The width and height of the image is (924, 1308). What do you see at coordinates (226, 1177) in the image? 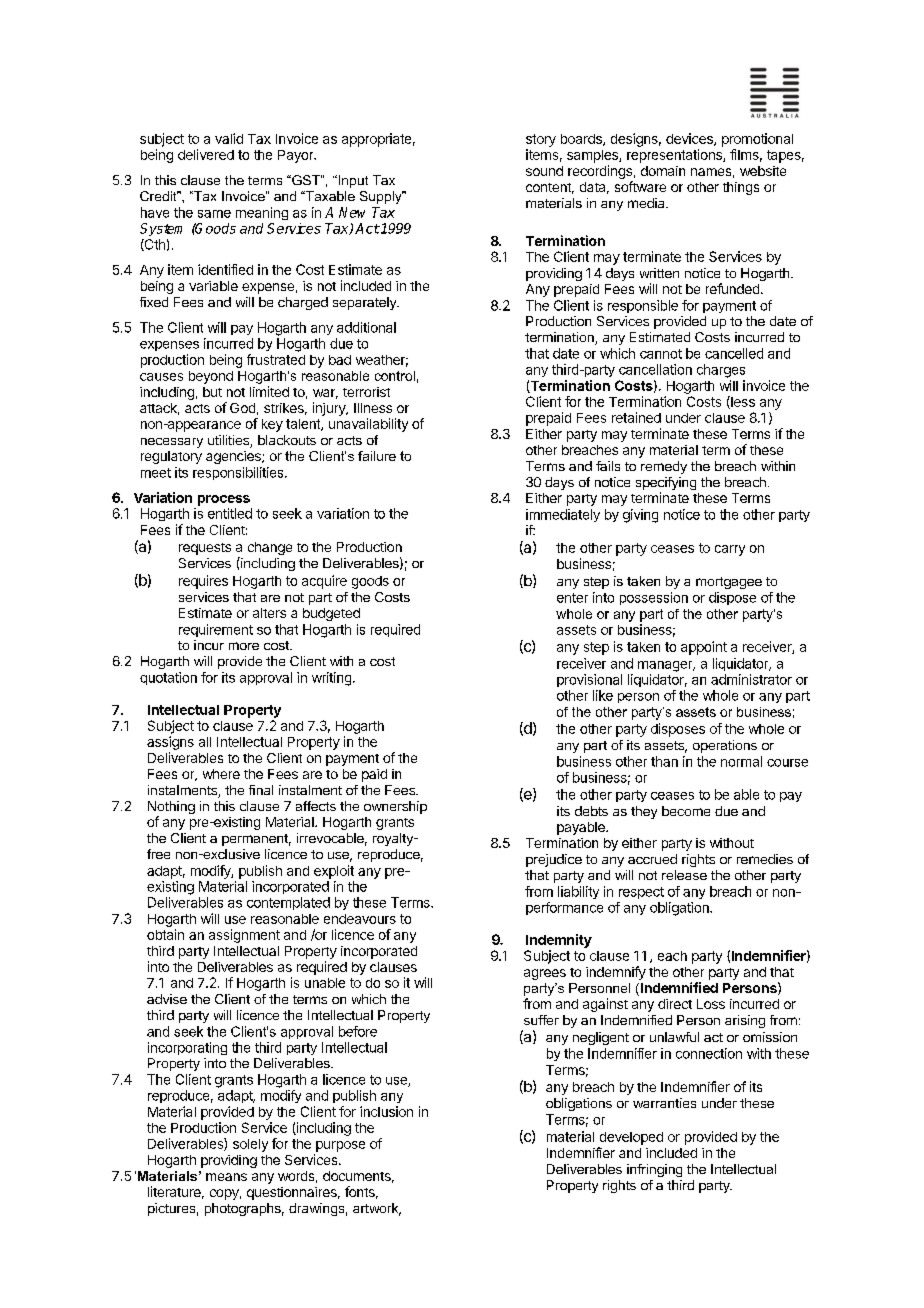
I see `means` at bounding box center [226, 1177].
